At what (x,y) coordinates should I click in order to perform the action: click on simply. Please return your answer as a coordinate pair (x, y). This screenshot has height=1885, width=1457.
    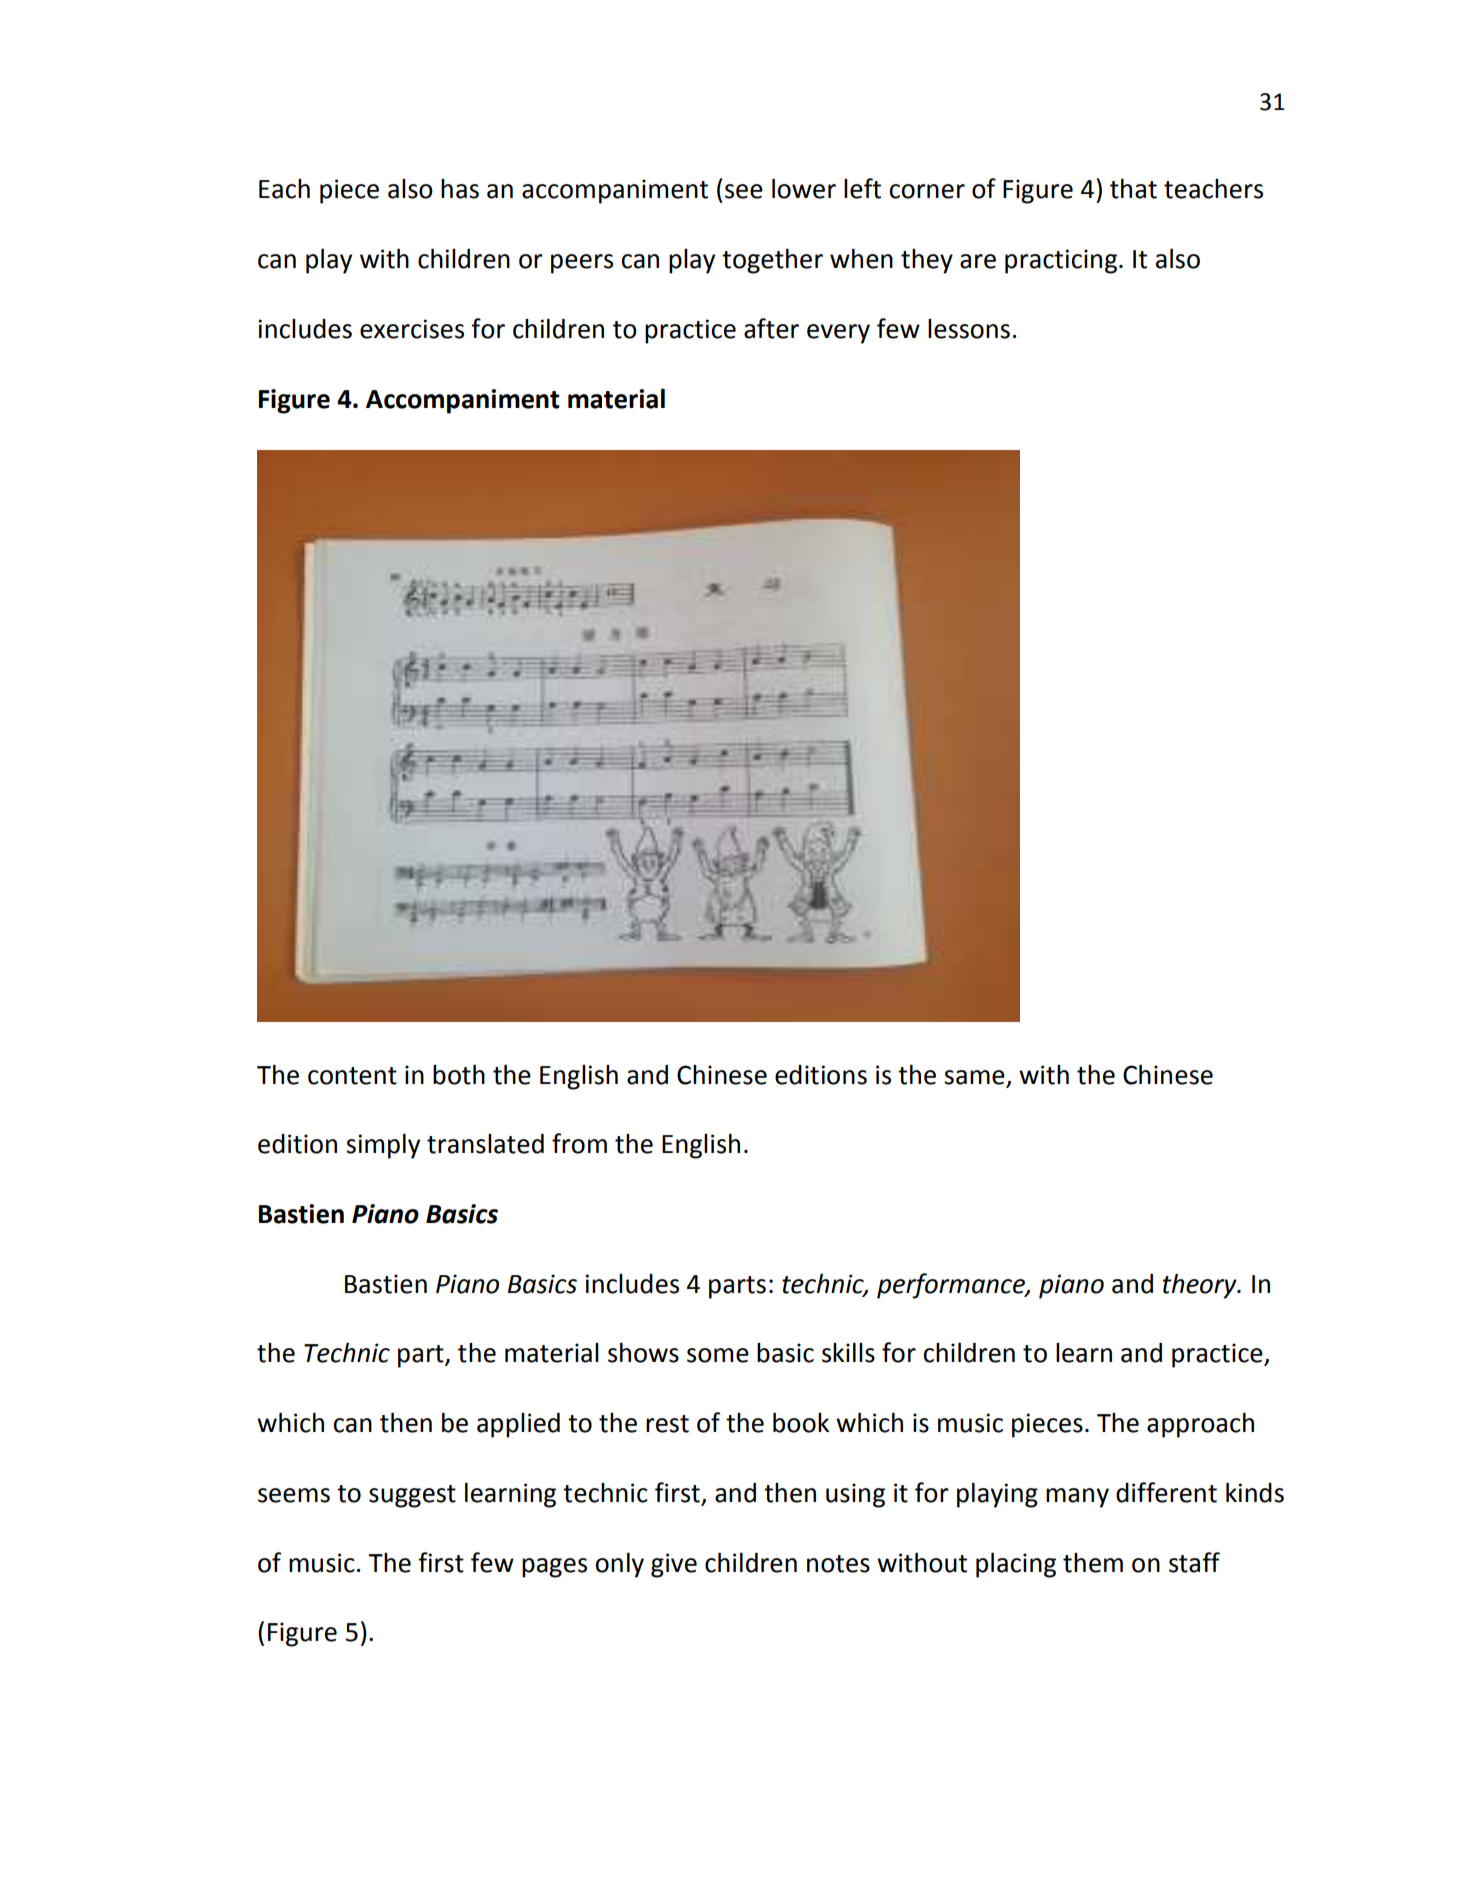
    Looking at the image, I should click on (383, 1146).
